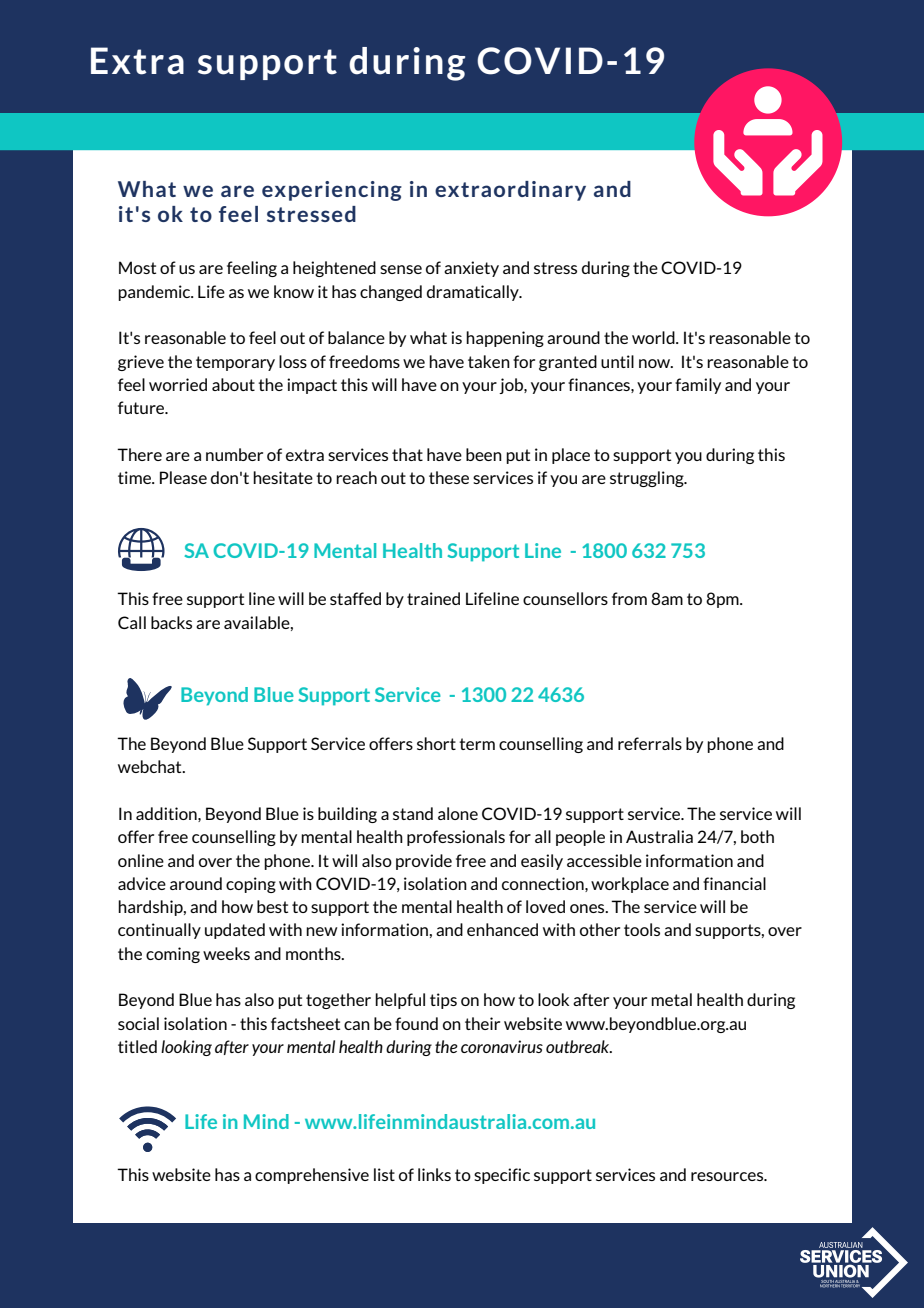 This screenshot has height=1308, width=924. Describe the element at coordinates (433, 598) in the screenshot. I see `trained` at that location.
